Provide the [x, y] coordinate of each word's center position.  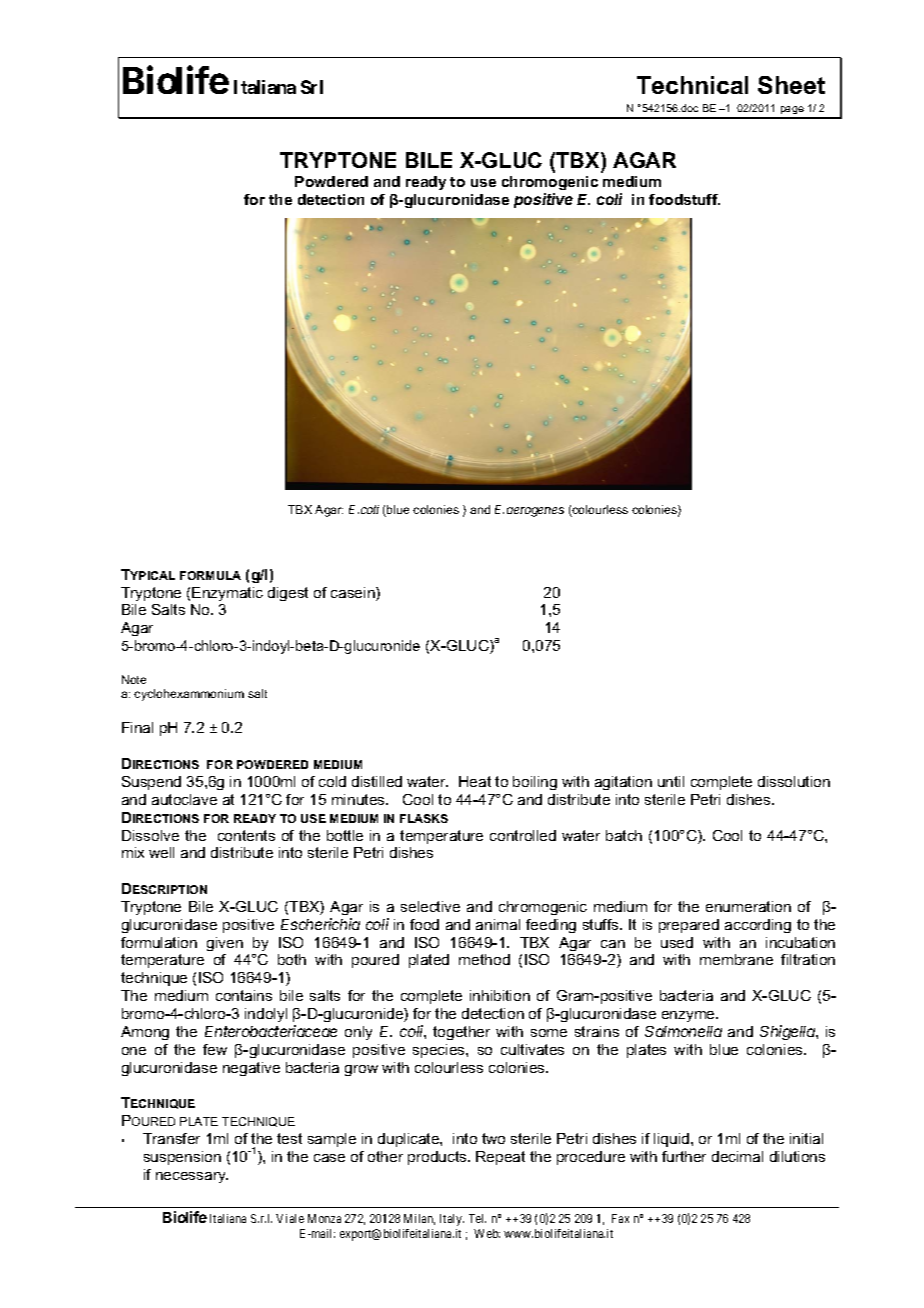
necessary [192, 1177]
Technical [692, 85]
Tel [477, 1218]
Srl [312, 87]
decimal [737, 1156]
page [792, 112]
